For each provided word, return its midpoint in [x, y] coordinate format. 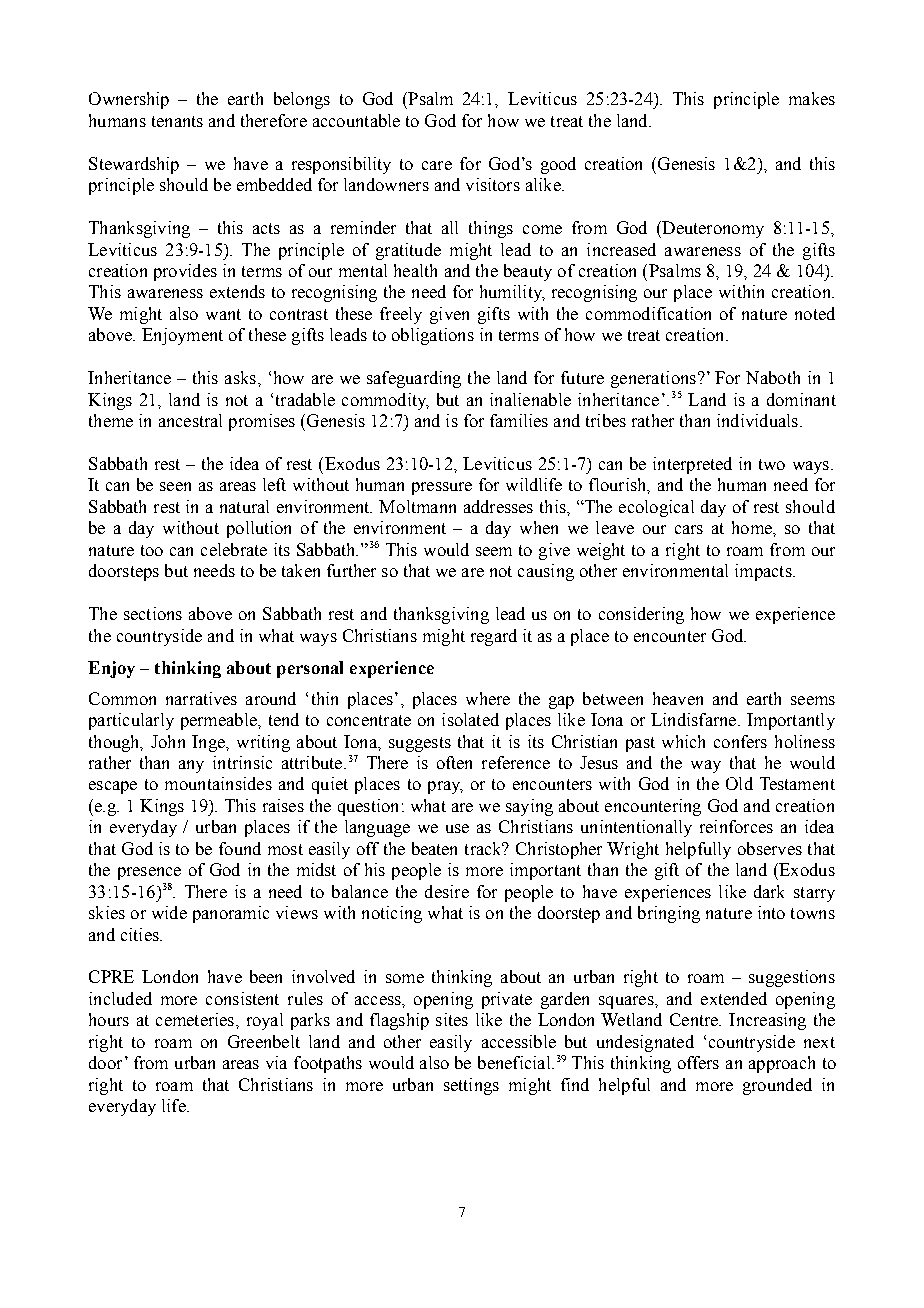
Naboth [773, 377]
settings [471, 1086]
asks [240, 377]
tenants [177, 121]
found [240, 848]
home [753, 527]
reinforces [736, 826]
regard [494, 637]
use [457, 828]
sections [153, 613]
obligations [433, 336]
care [437, 165]
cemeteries [196, 1019]
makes [812, 98]
